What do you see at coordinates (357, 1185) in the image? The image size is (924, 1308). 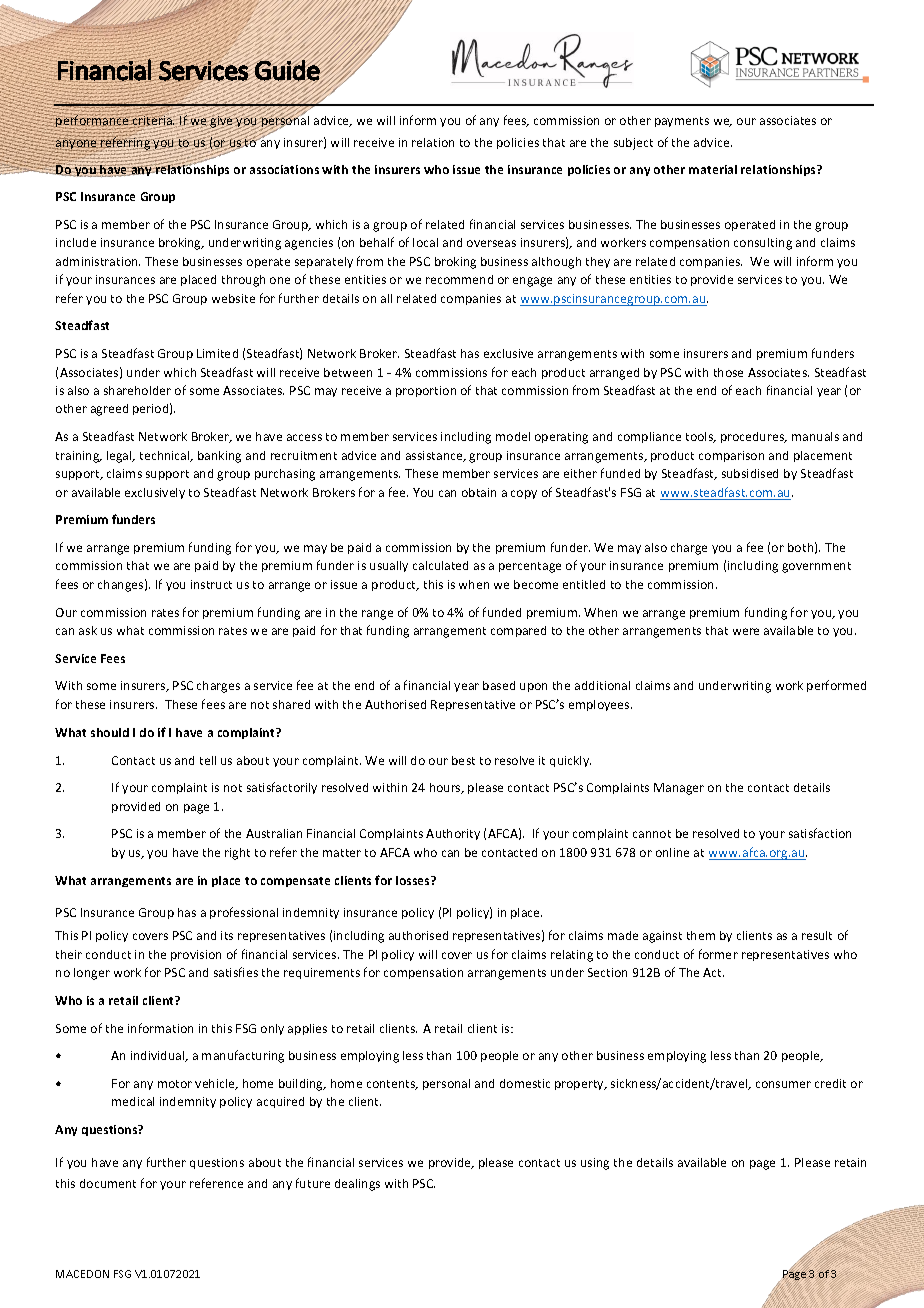 I see `dealings` at bounding box center [357, 1185].
